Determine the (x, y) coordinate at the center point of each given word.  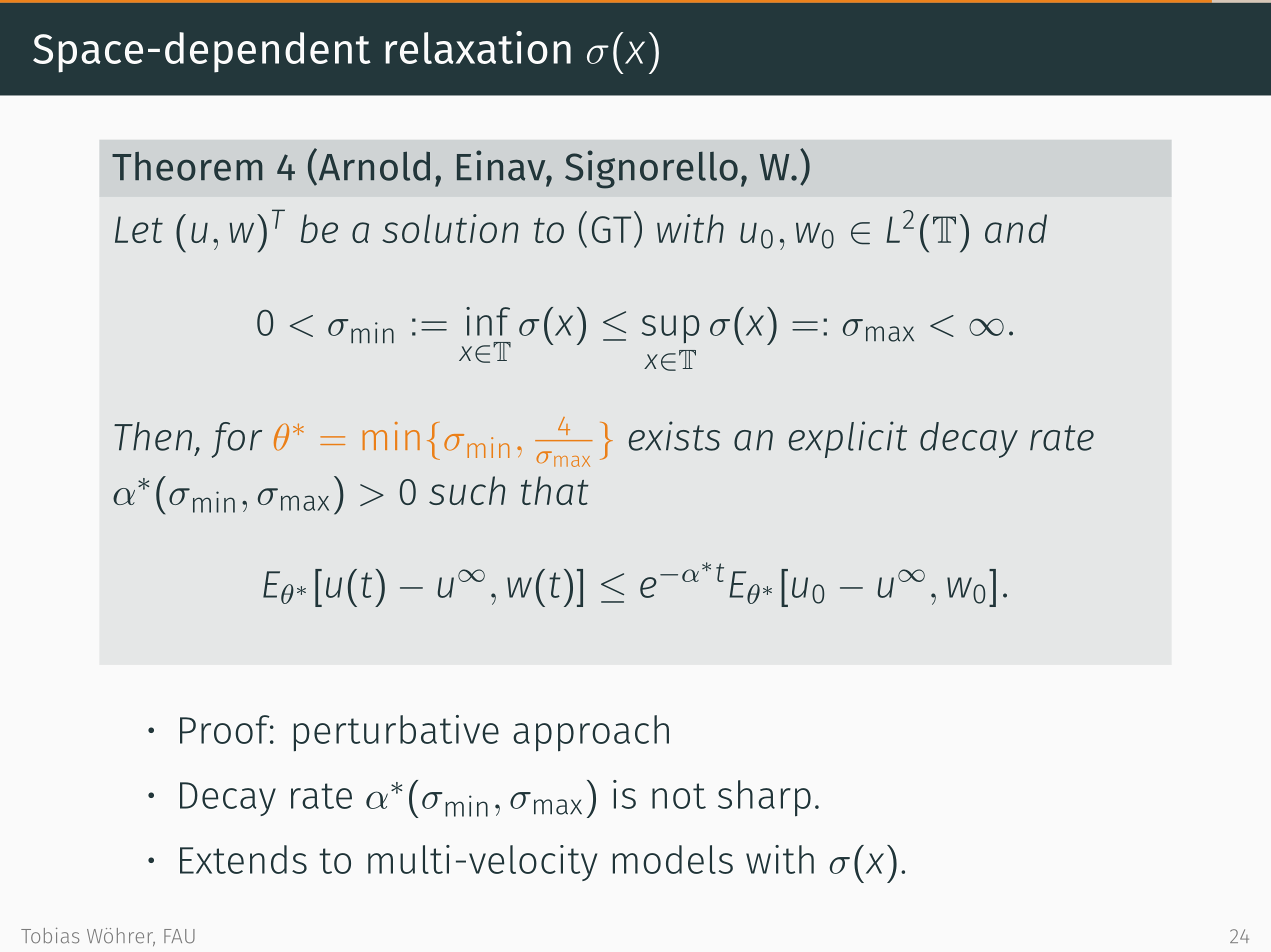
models (673, 859)
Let (139, 229)
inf (488, 321)
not (679, 796)
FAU (179, 936)
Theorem (187, 166)
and (1016, 228)
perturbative (396, 733)
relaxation (478, 47)
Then (153, 436)
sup (671, 329)
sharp (764, 798)
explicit (848, 439)
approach (591, 733)
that (555, 490)
